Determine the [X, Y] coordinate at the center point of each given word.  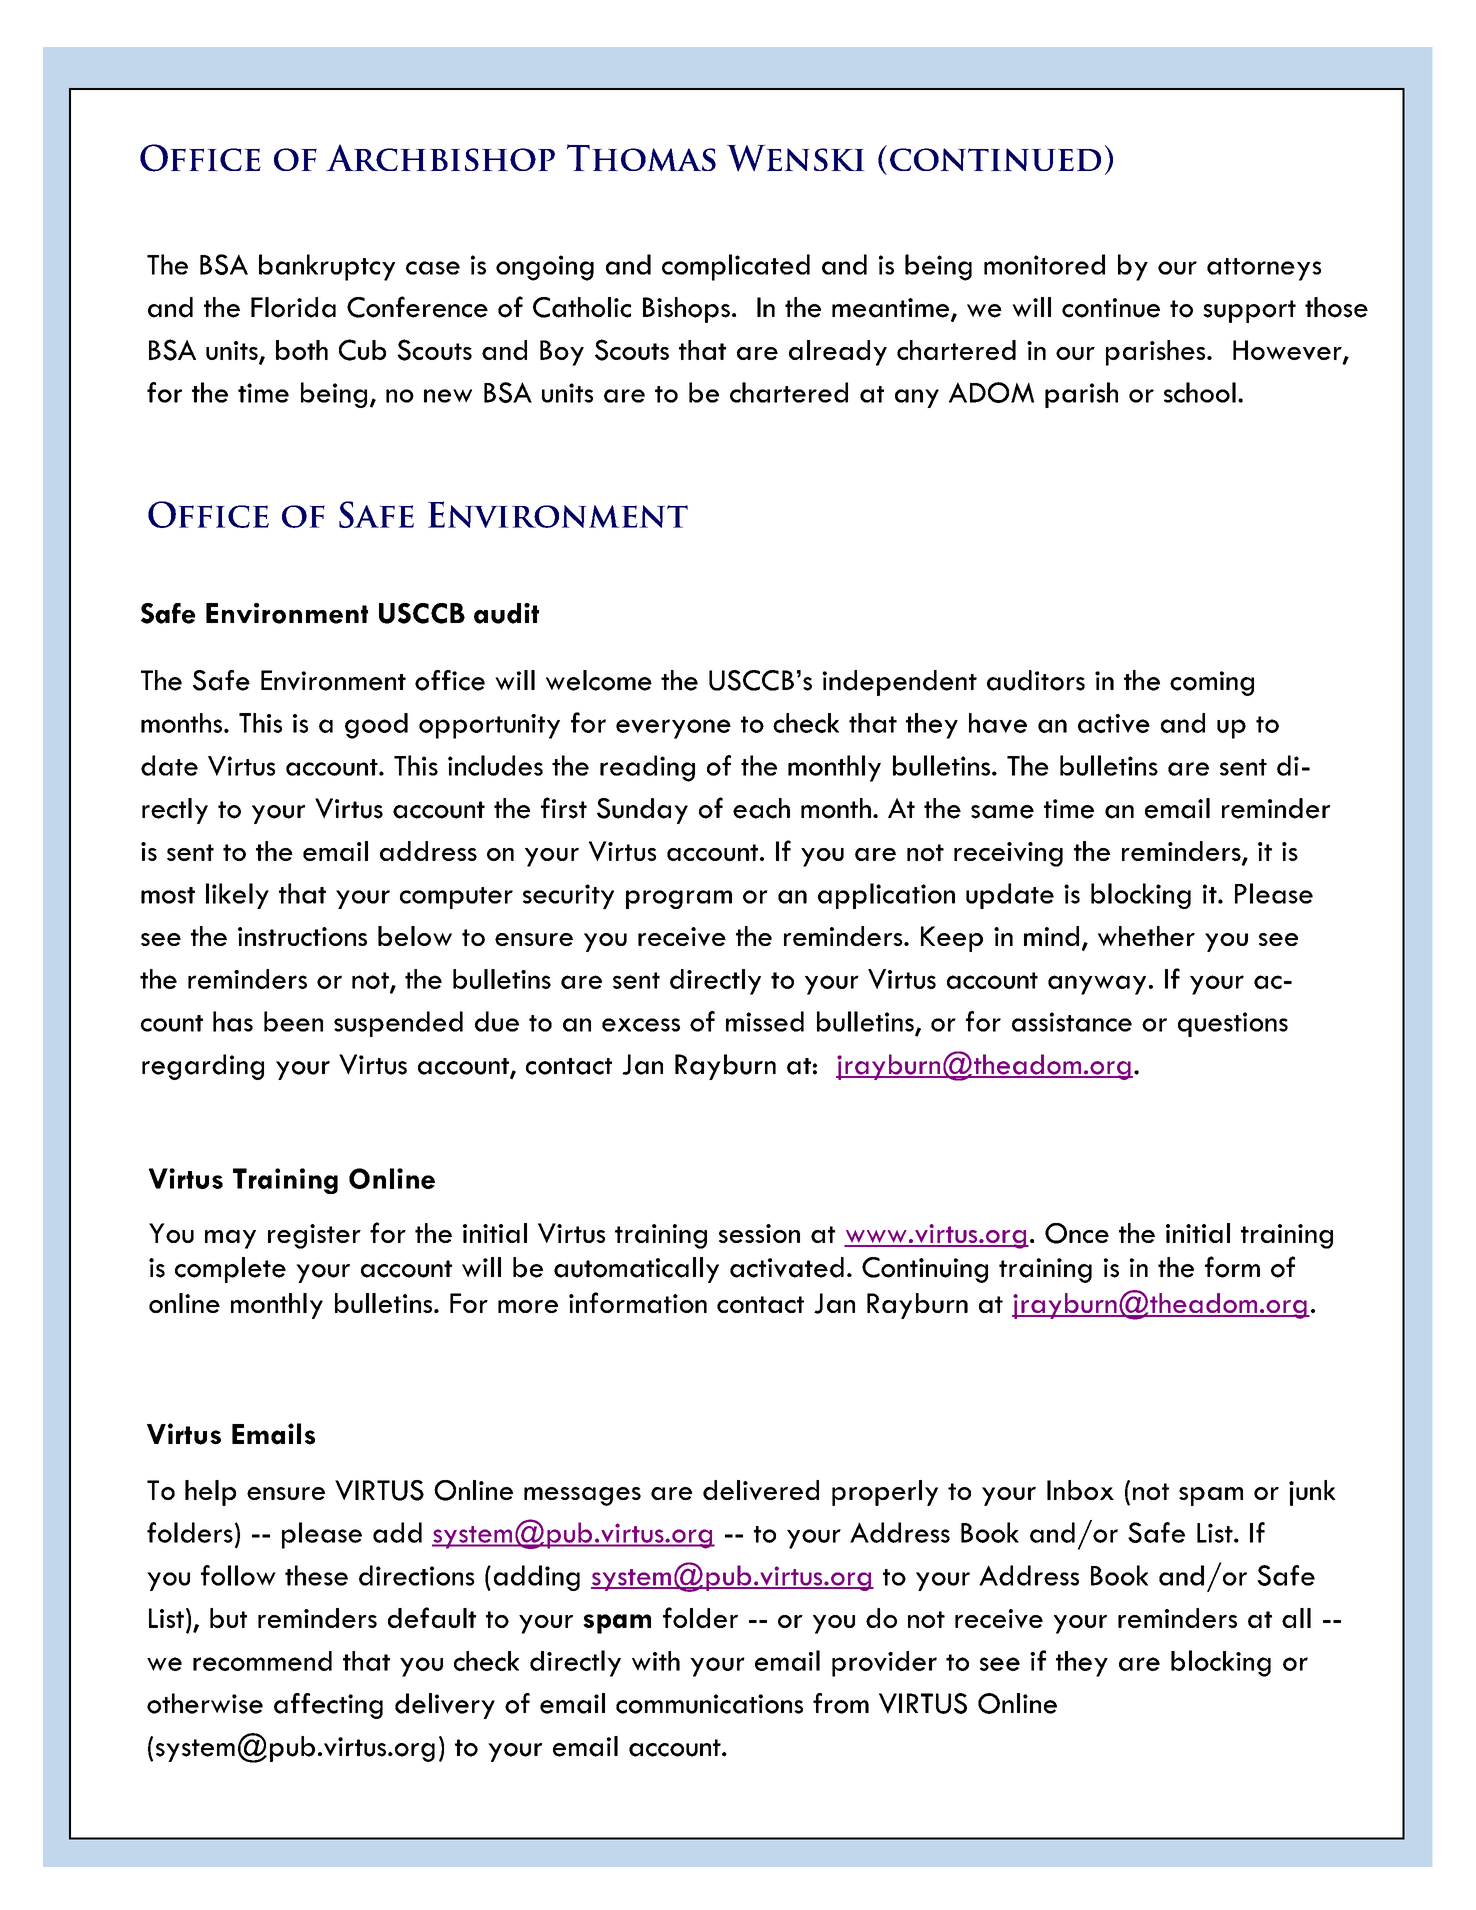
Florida [293, 307]
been [293, 1021]
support [1249, 311]
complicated [736, 267]
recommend [262, 1661]
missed [765, 1021]
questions [1233, 1024]
